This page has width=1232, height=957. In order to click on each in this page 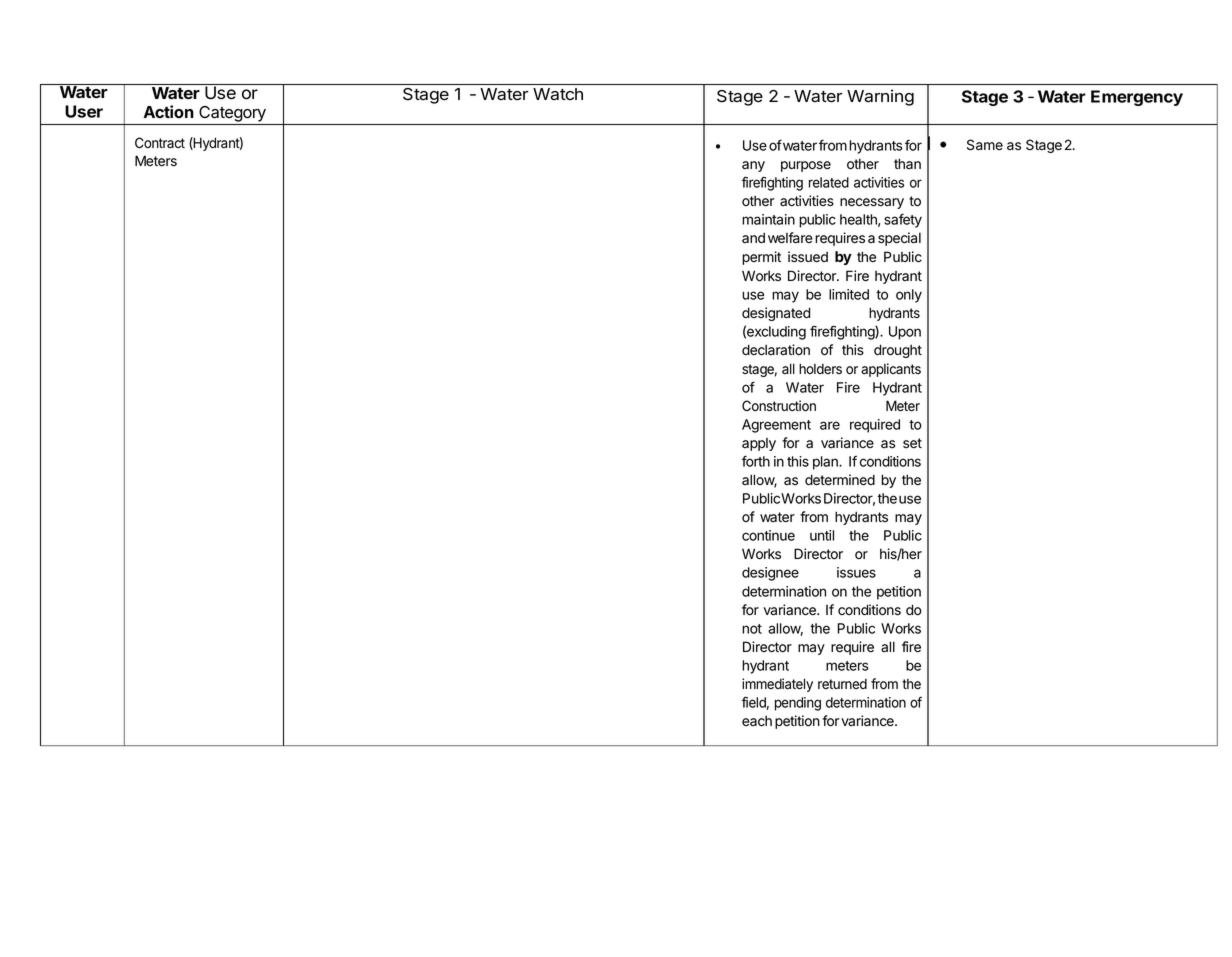, I will do `click(757, 721)`.
